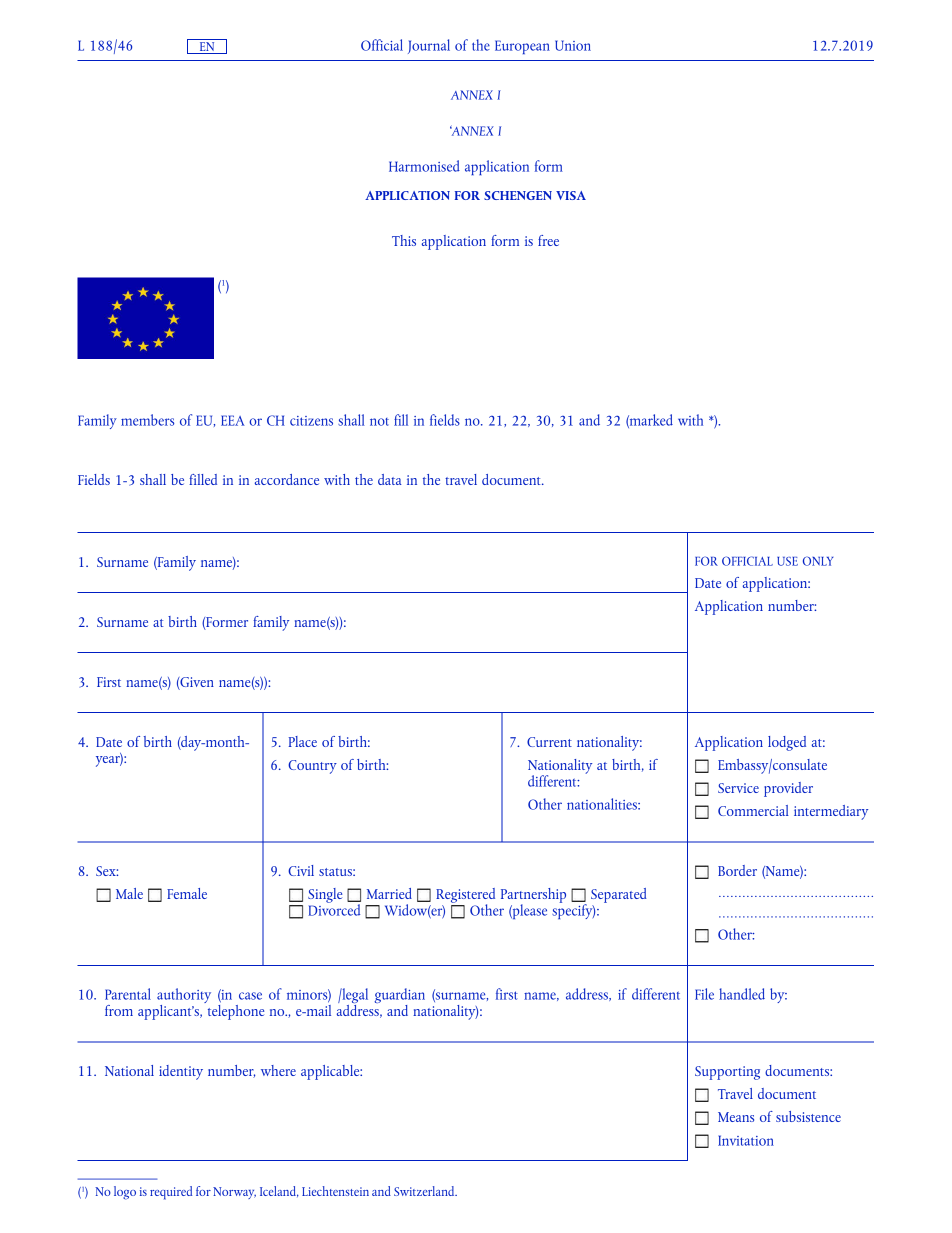 This image has height=1233, width=952. What do you see at coordinates (737, 870) in the image?
I see `Border` at bounding box center [737, 870].
